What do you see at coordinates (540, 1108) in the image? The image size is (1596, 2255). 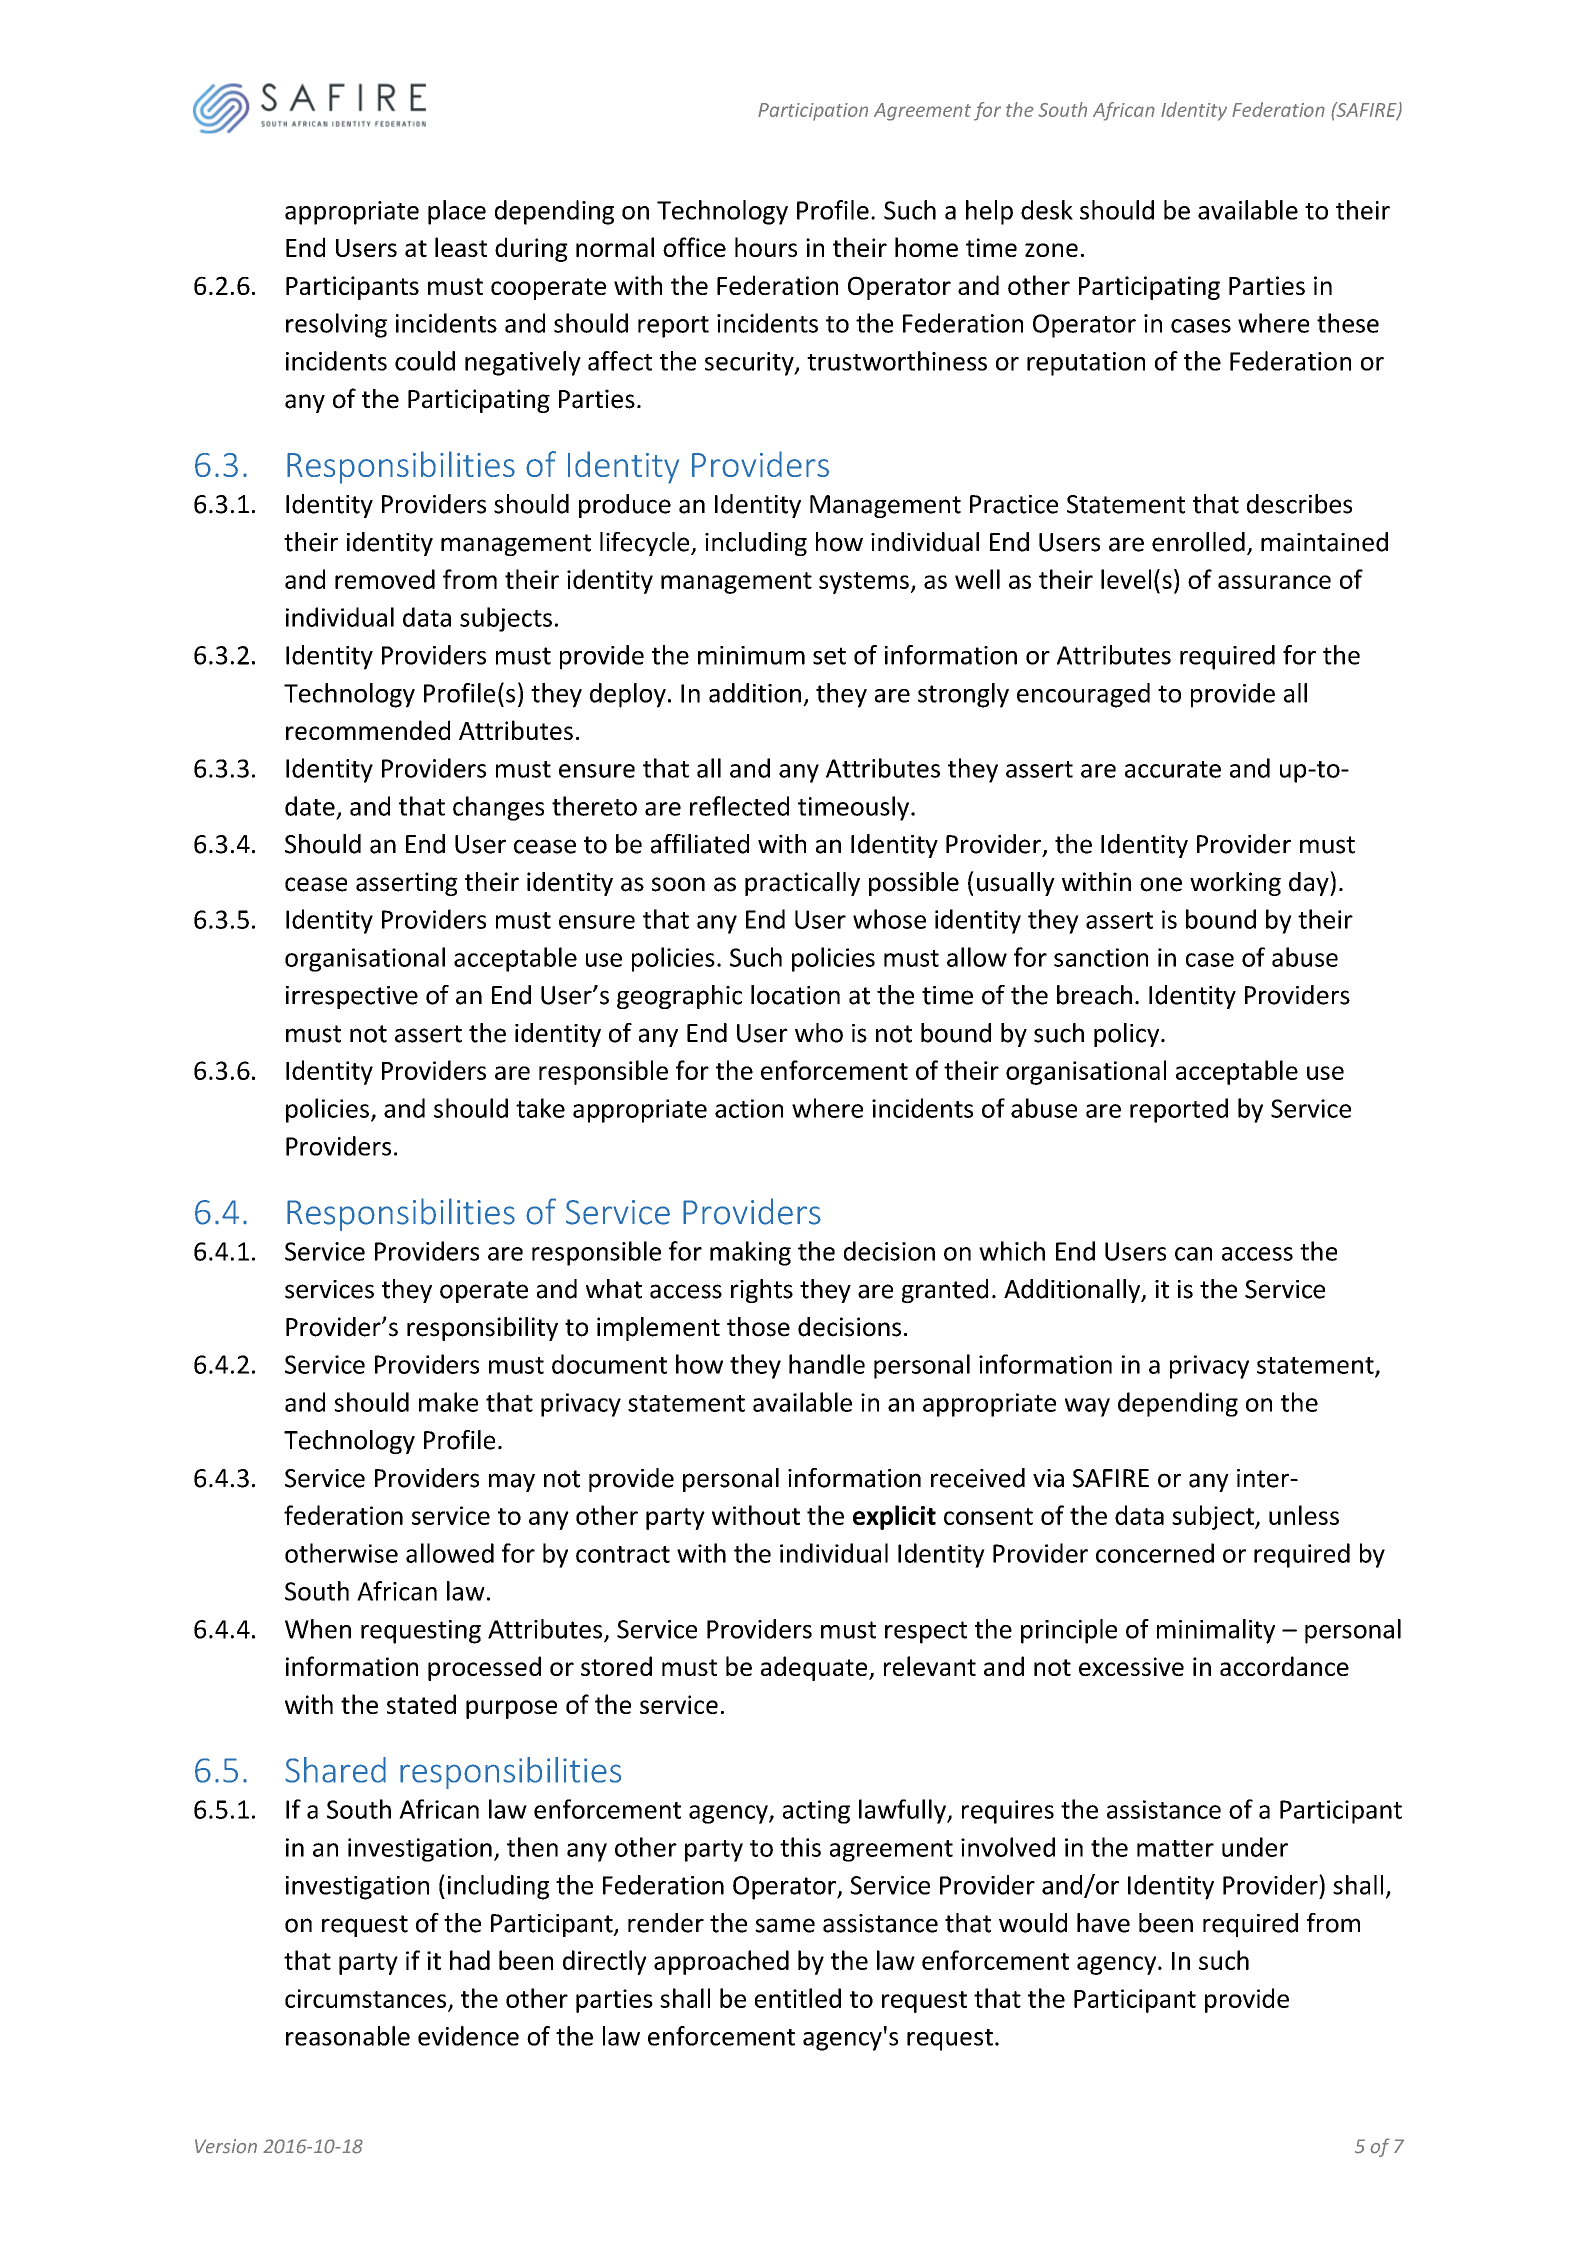 I see `take` at bounding box center [540, 1108].
